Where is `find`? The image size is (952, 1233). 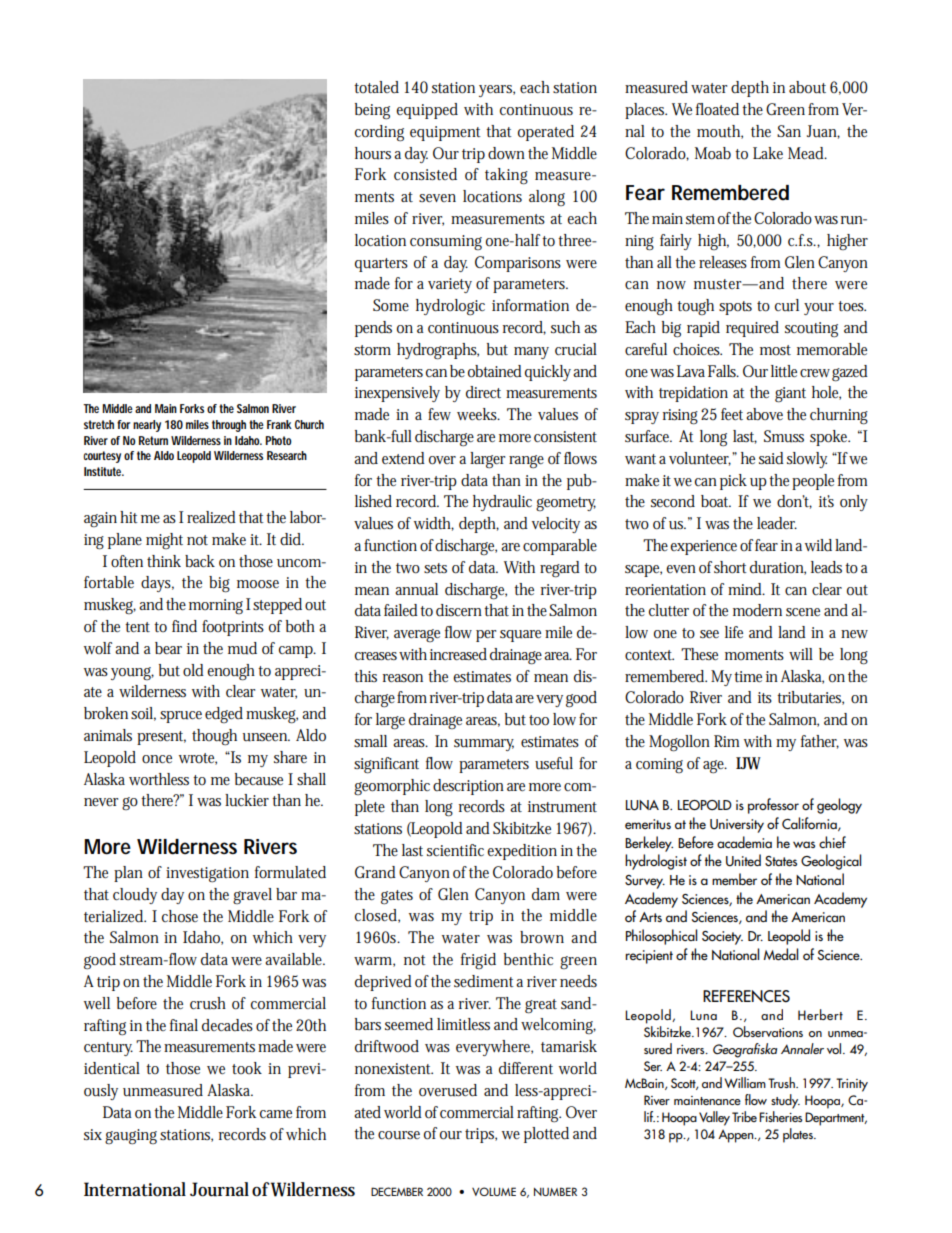 find is located at coordinates (184, 626).
